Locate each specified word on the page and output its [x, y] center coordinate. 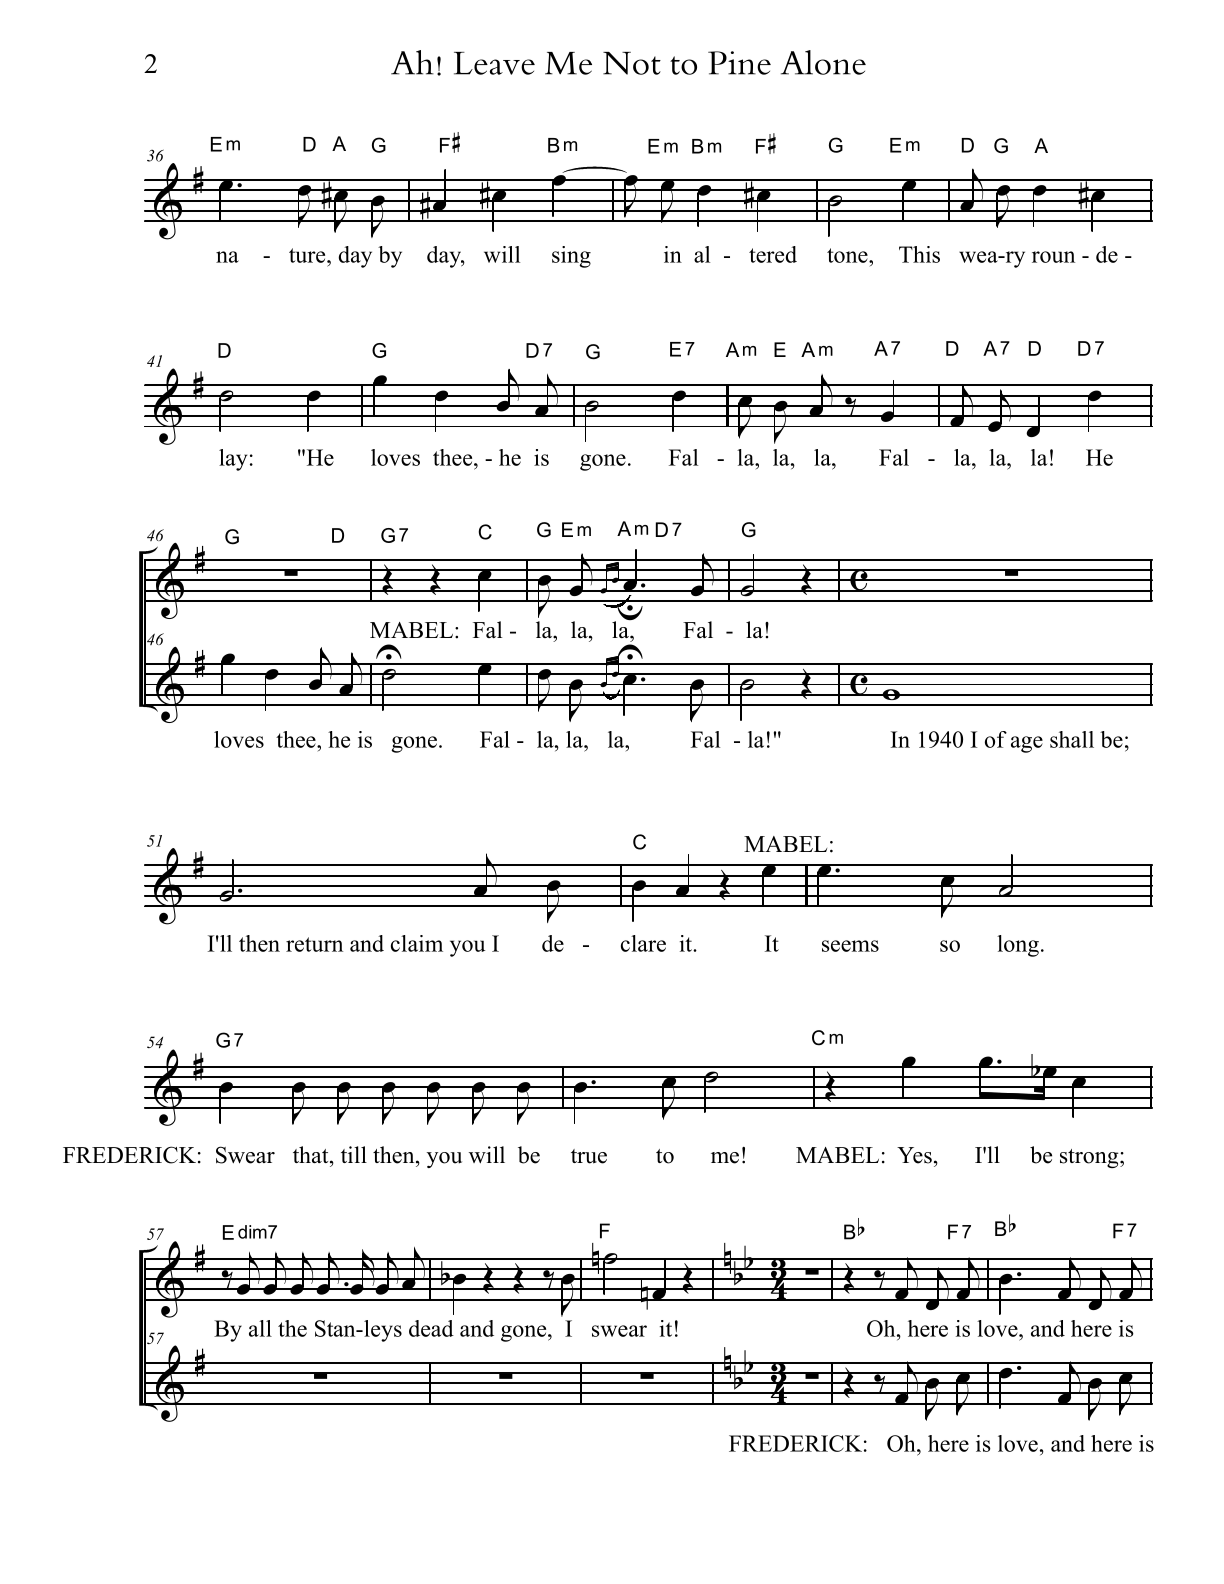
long [1018, 946]
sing [571, 257]
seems [850, 946]
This [919, 254]
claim [417, 943]
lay [233, 460]
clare [643, 943]
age [1027, 744]
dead [431, 1328]
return [314, 944]
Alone [823, 62]
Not [632, 63]
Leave [494, 63]
